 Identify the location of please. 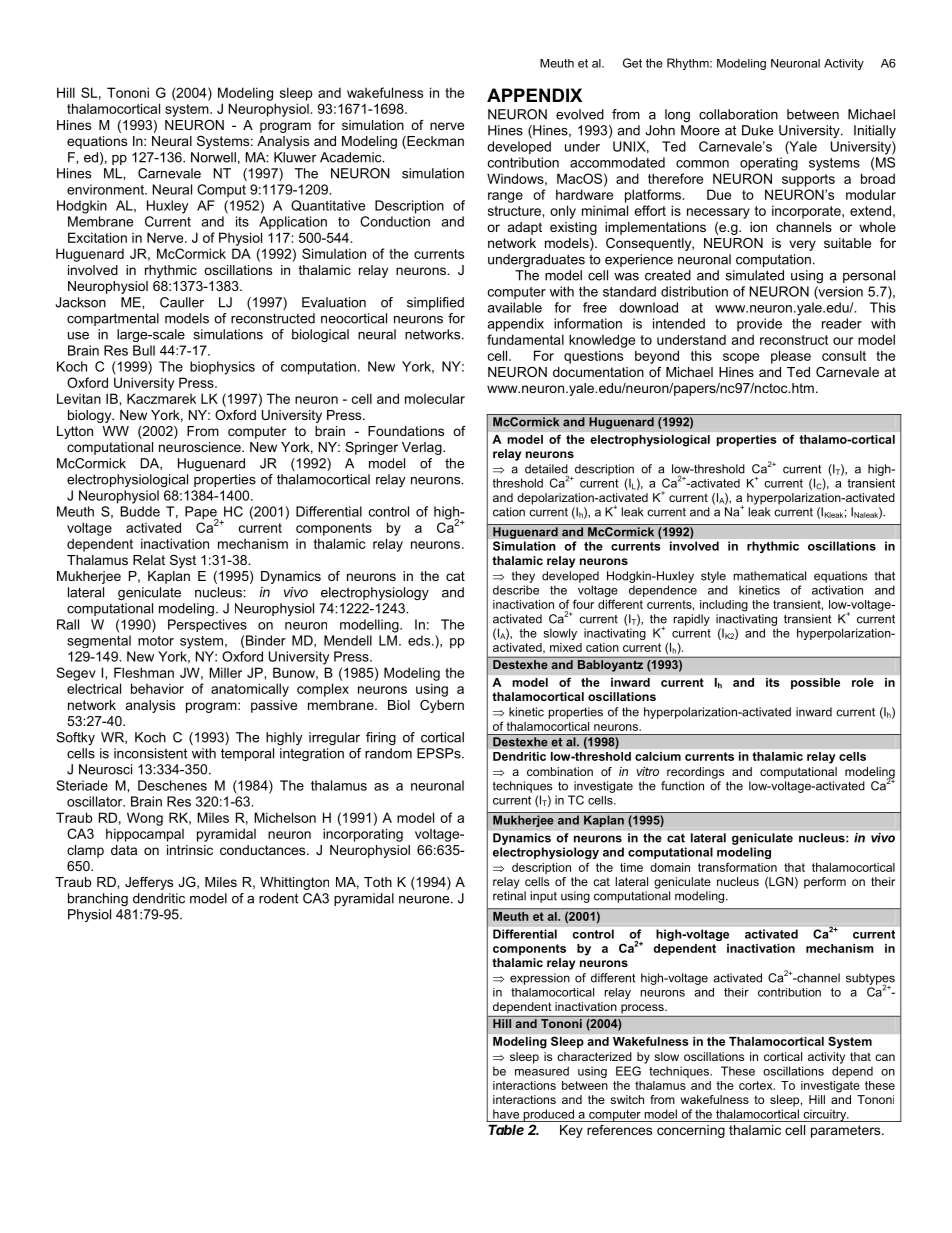
(791, 357).
